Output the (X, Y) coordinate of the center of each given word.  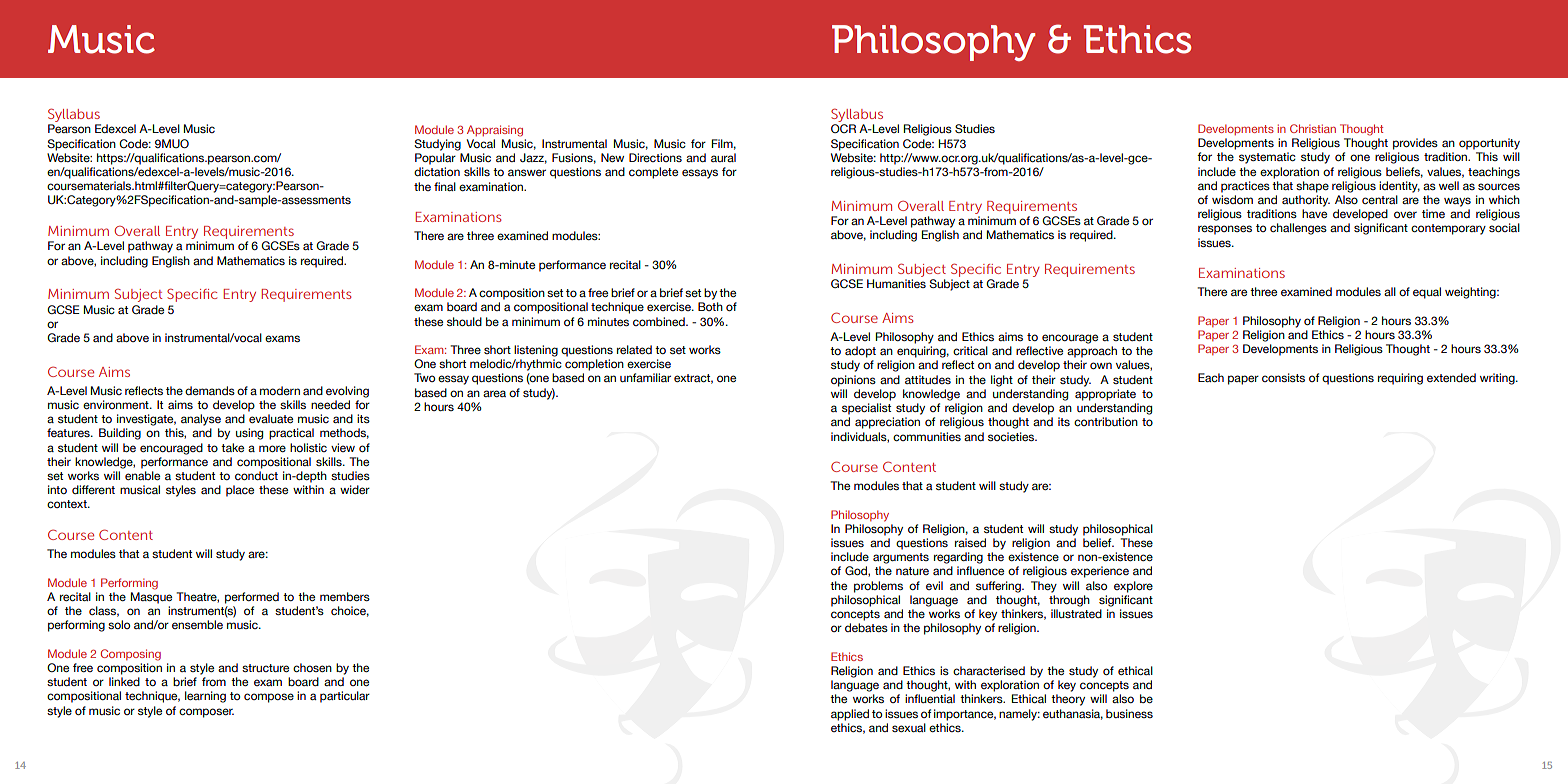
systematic (1267, 158)
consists (1283, 377)
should (464, 321)
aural (723, 157)
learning (205, 697)
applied (850, 715)
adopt (860, 352)
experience (1100, 572)
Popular (435, 159)
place (240, 491)
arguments (901, 558)
